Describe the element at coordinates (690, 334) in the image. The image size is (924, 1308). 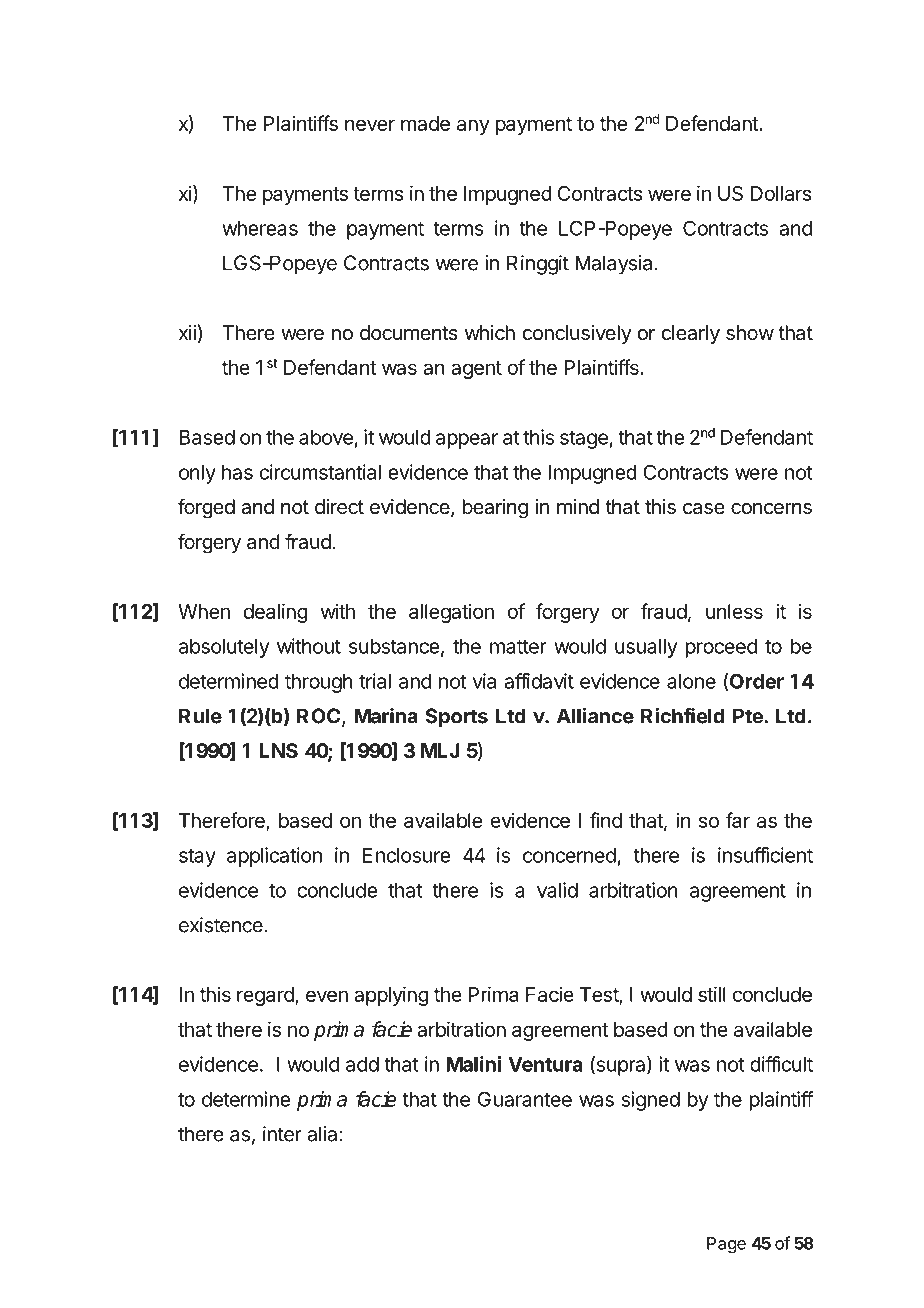
I see `clearly` at that location.
